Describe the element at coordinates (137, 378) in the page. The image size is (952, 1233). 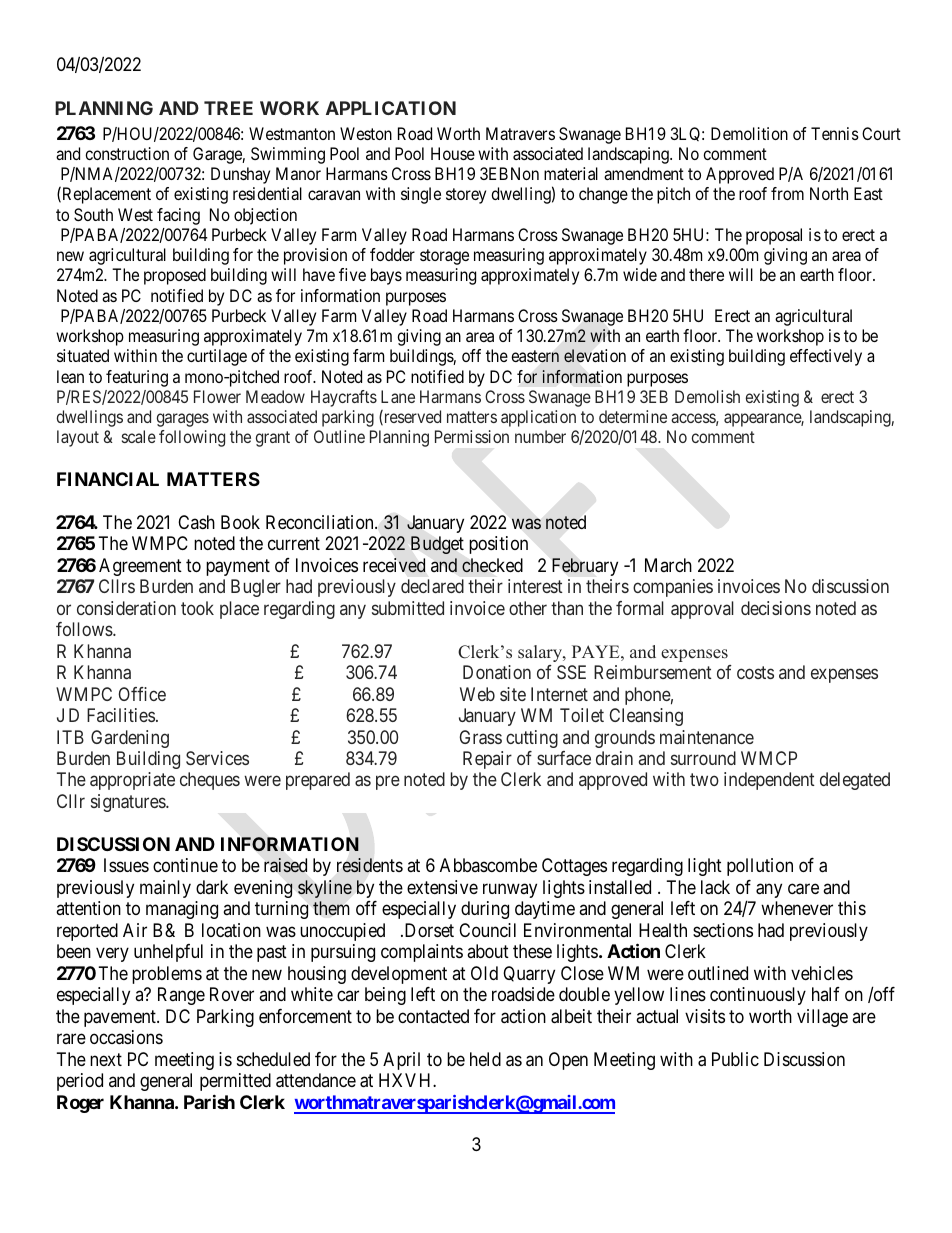
I see `featuring` at that location.
